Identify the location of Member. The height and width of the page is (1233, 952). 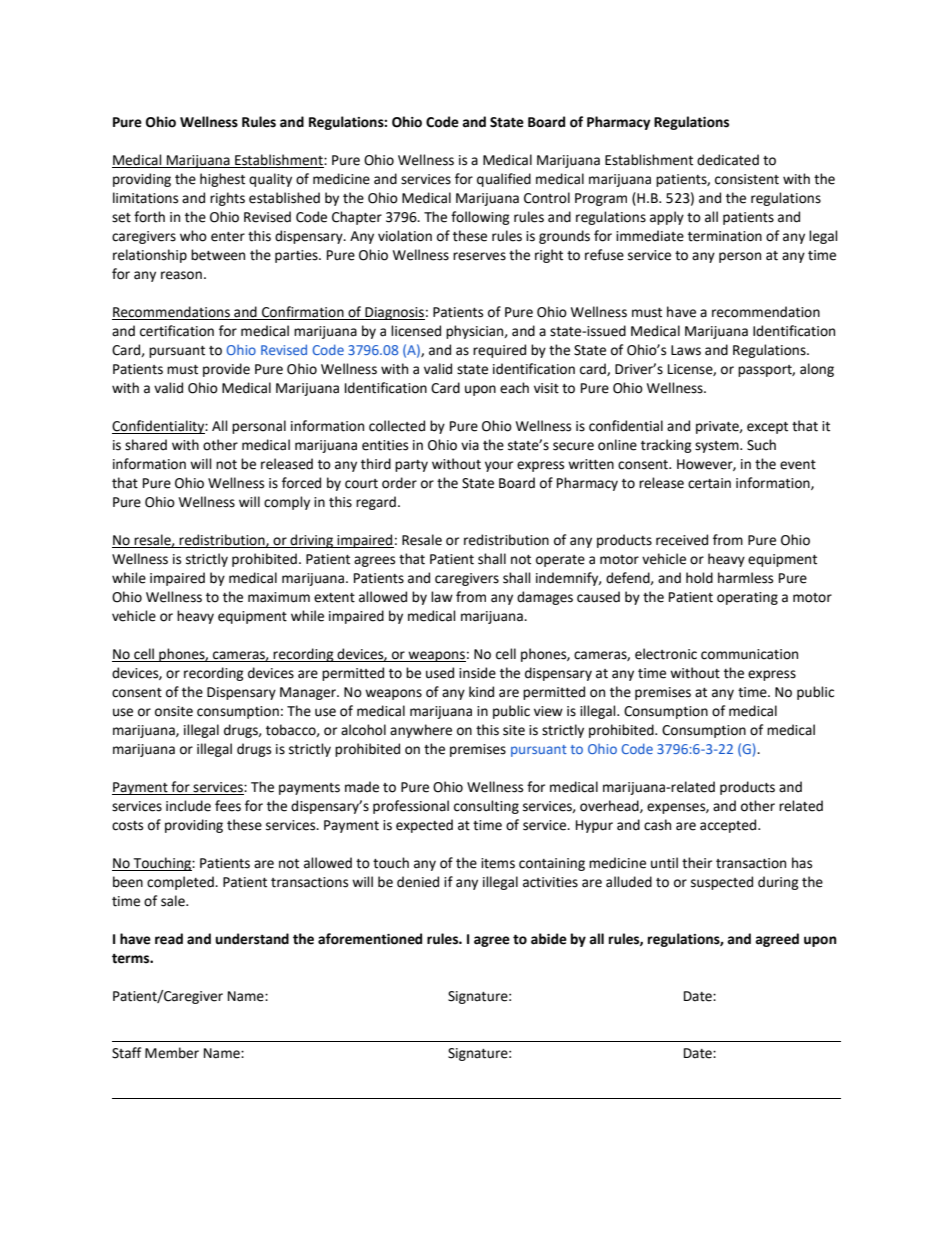
(172, 1053).
